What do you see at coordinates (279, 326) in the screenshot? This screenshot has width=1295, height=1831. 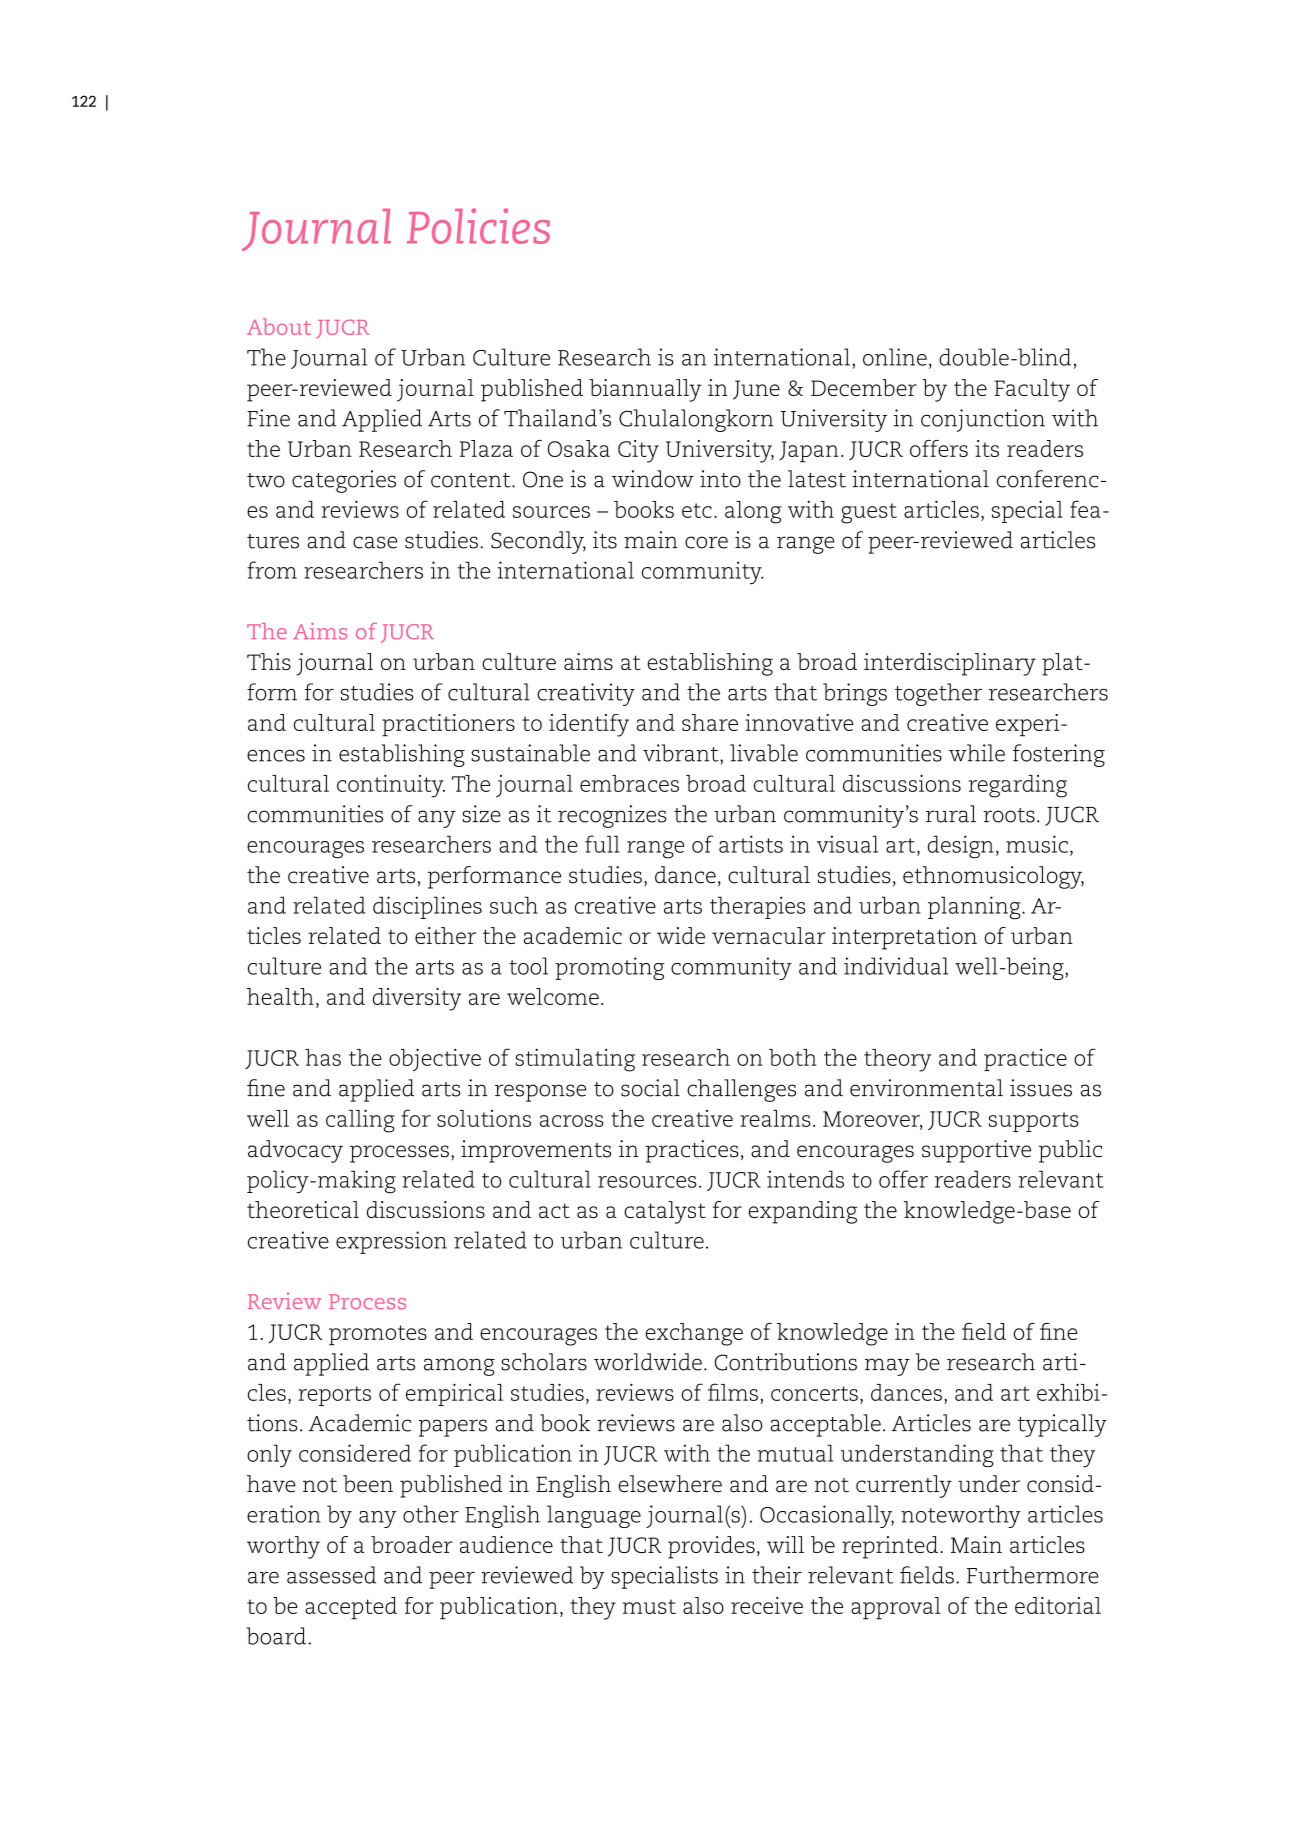 I see `About` at bounding box center [279, 326].
